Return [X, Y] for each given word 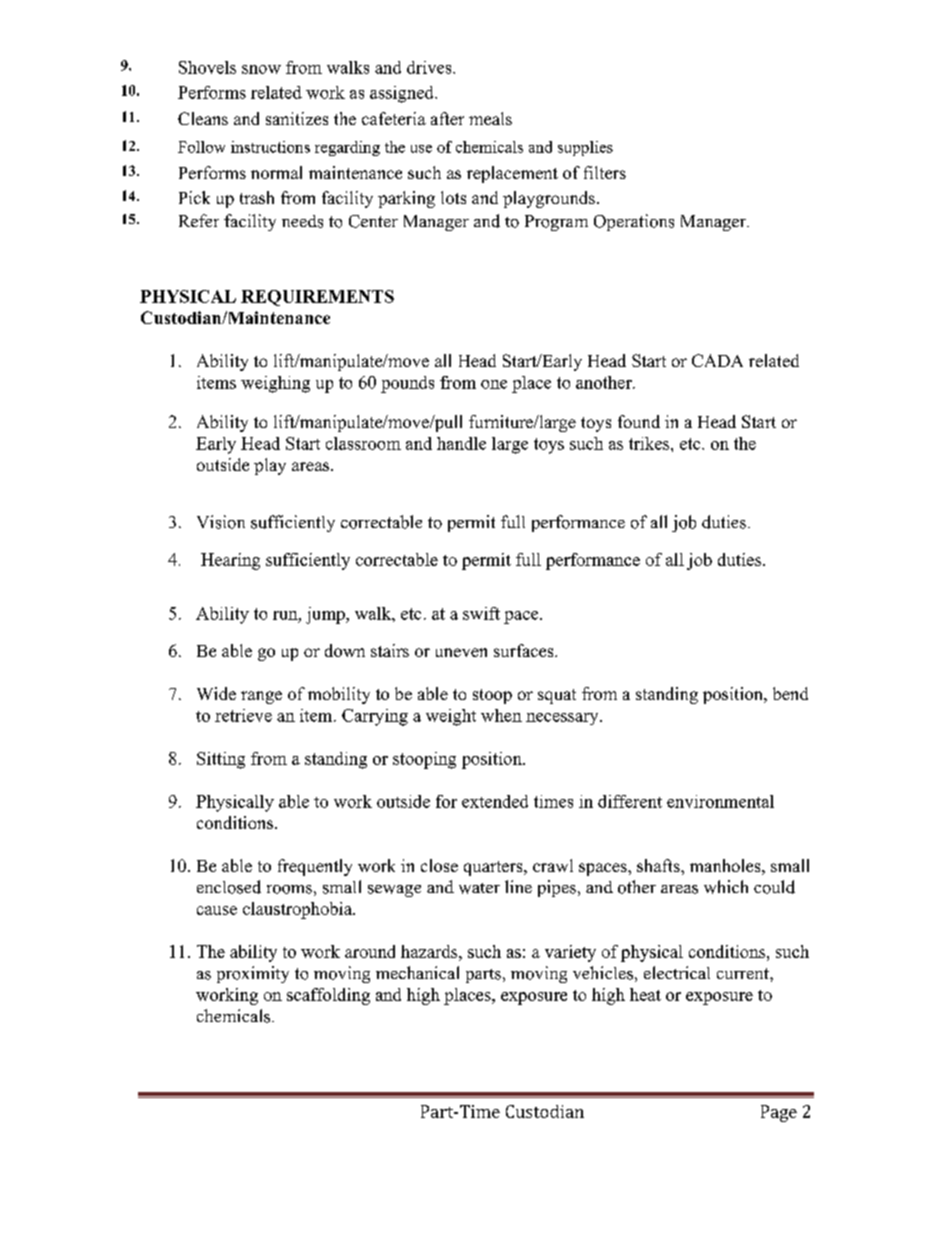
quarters [494, 868]
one [494, 384]
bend [790, 693]
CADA [717, 360]
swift [481, 613]
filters [605, 172]
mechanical [417, 972]
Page [779, 1113]
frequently [315, 867]
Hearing [230, 561]
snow [261, 69]
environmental [720, 801]
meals [490, 118]
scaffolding [328, 996]
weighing [275, 384]
